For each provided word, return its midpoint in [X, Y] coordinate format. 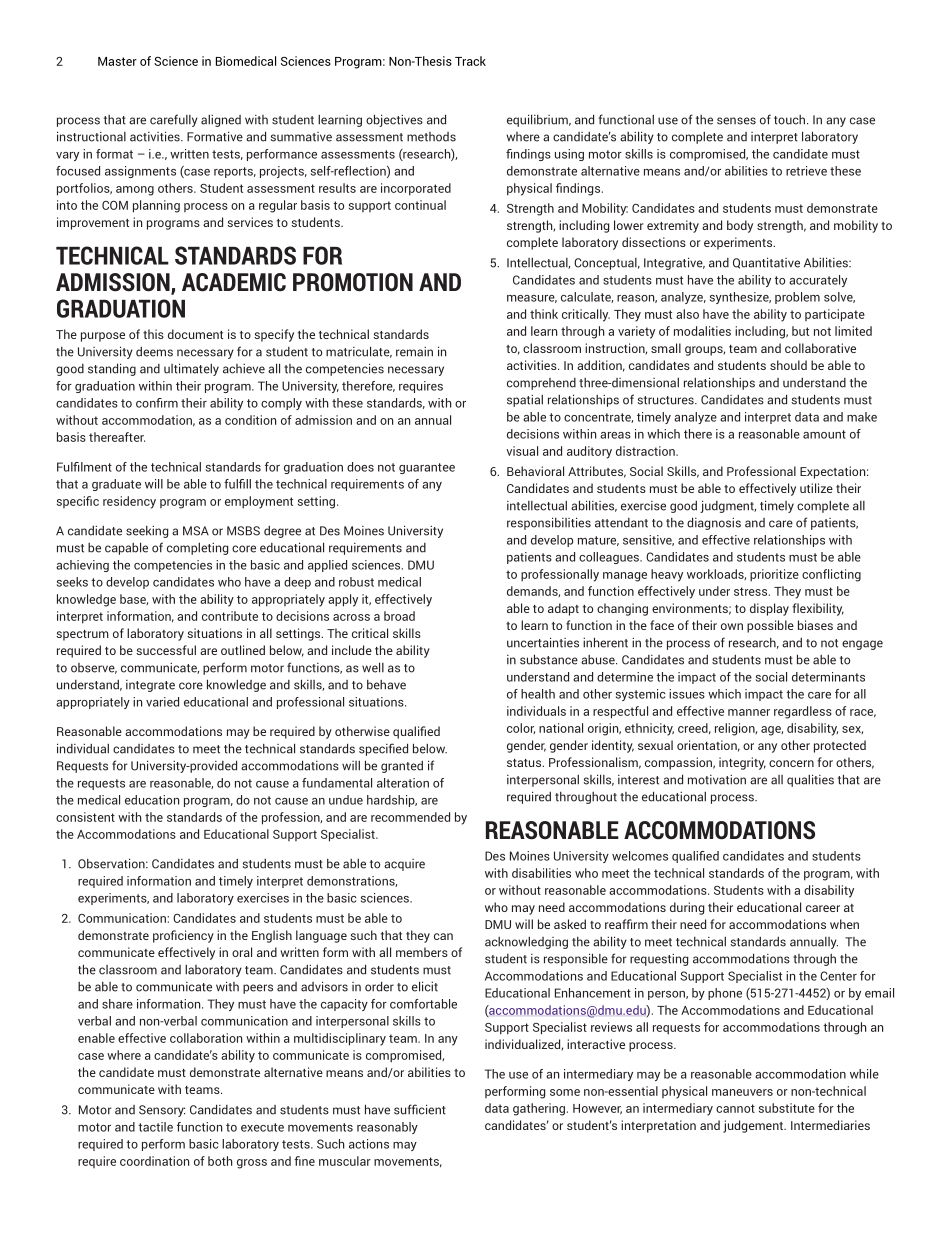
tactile [155, 1127]
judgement [754, 1126]
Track [470, 61]
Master [117, 61]
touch [789, 120]
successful [166, 650]
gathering [539, 1109]
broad [399, 616]
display [769, 609]
